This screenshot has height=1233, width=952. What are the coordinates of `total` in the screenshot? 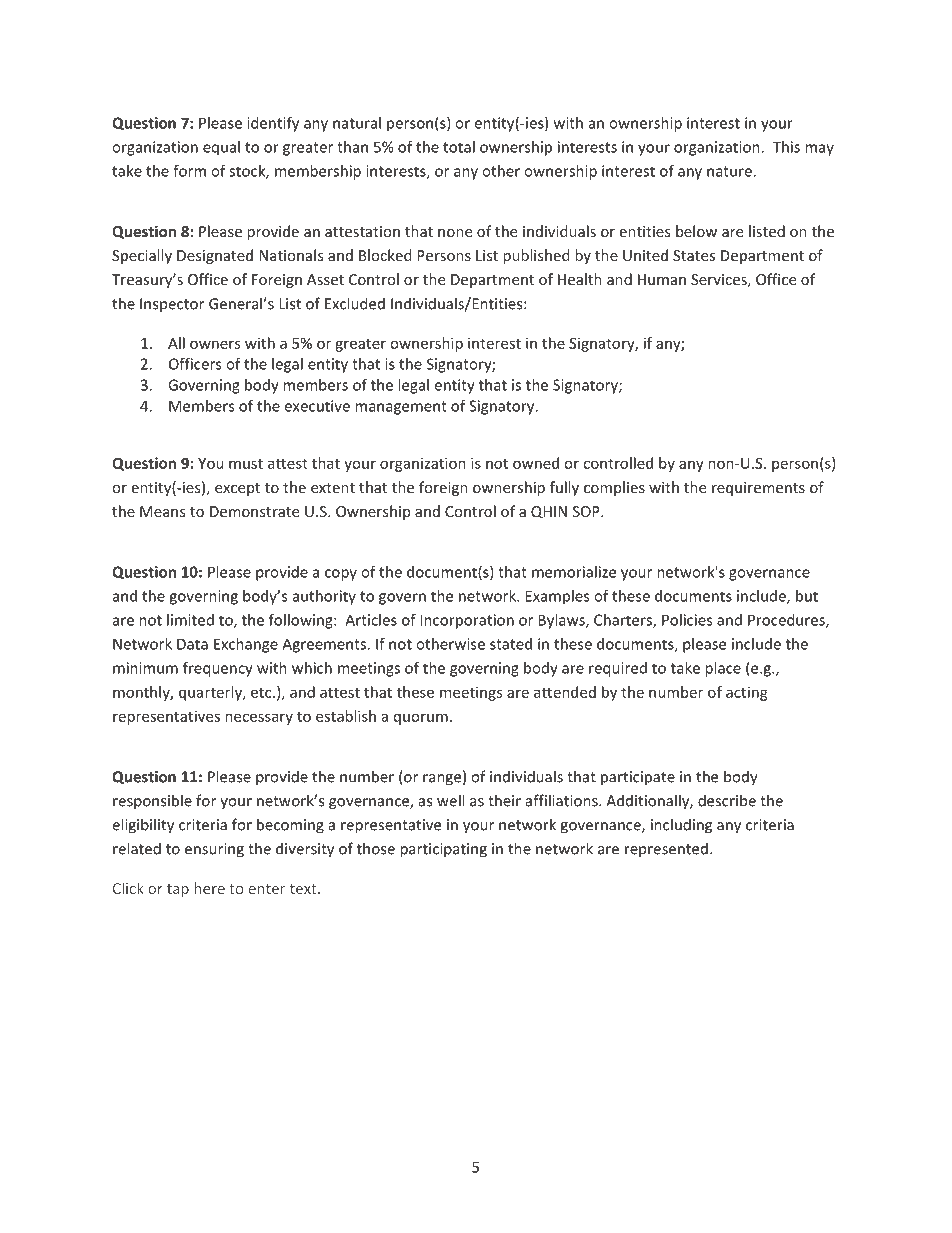 It's located at (459, 147).
